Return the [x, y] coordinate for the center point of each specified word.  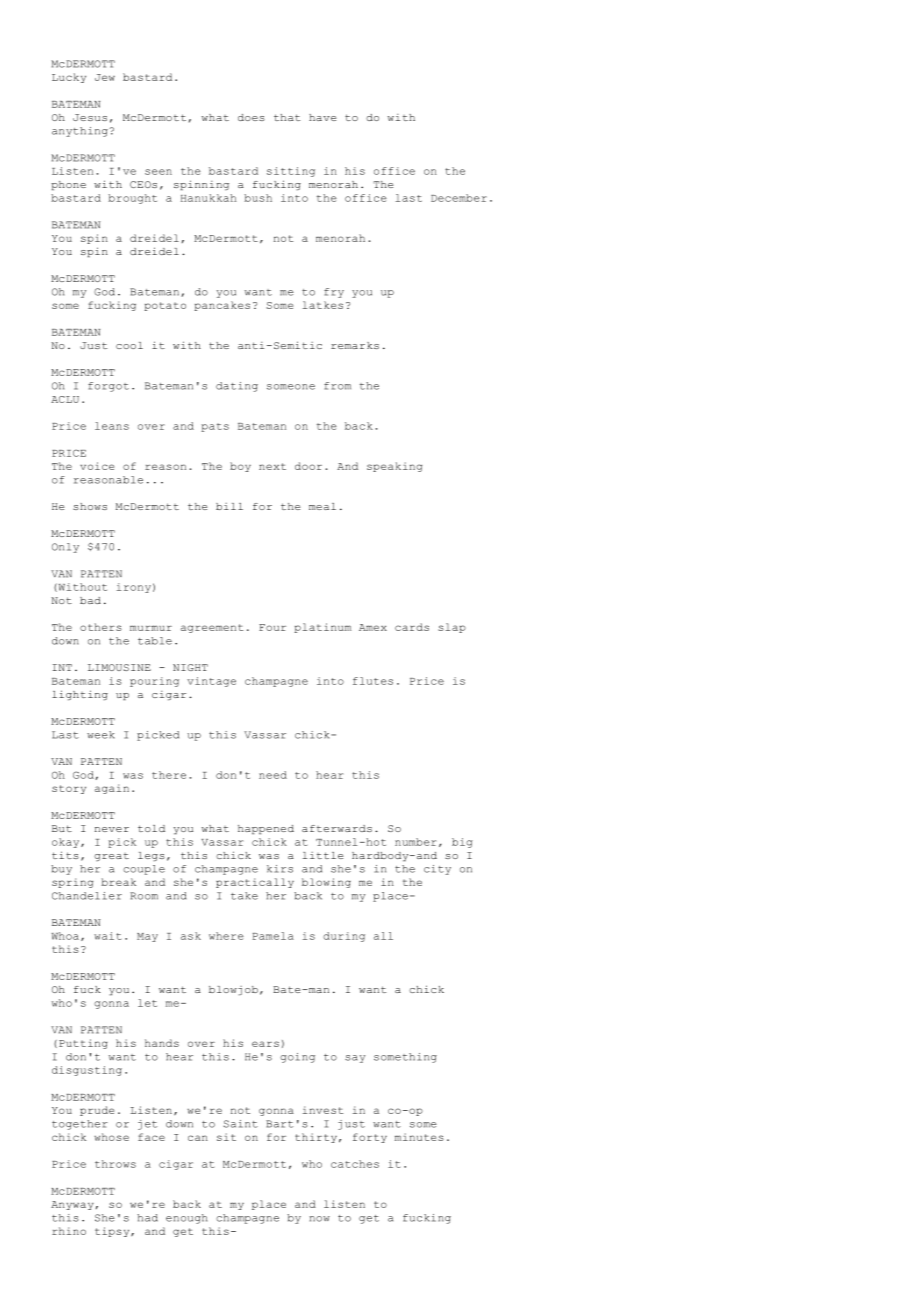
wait [107, 936]
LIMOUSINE [119, 667]
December [459, 198]
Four [272, 627]
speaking [394, 467]
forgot [108, 387]
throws [115, 1164]
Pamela [273, 936]
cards [412, 627]
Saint [240, 1124]
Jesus [90, 117]
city [437, 870]
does [251, 117]
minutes [419, 1137]
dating [237, 387]
